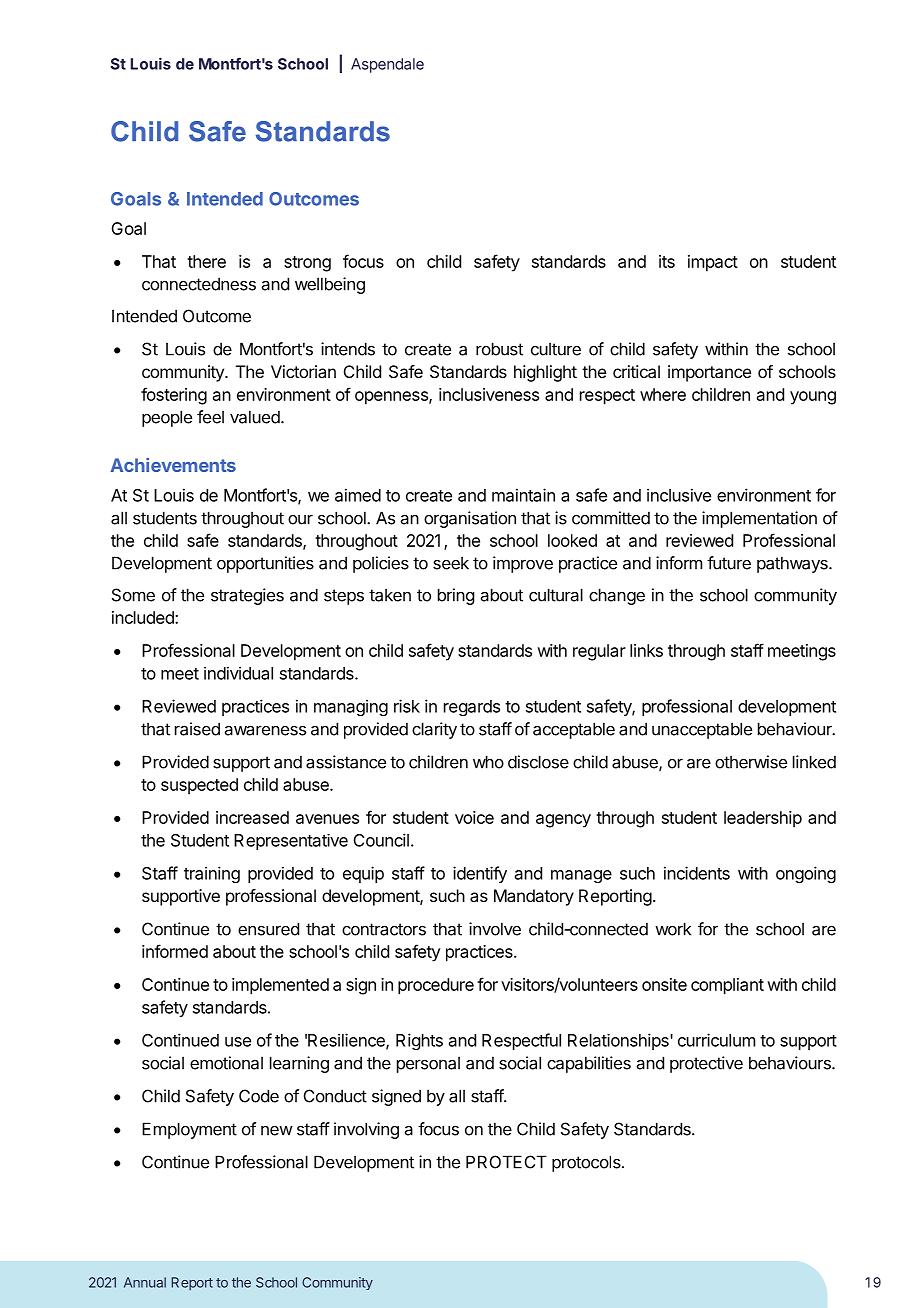  I want to click on robust, so click(499, 349).
